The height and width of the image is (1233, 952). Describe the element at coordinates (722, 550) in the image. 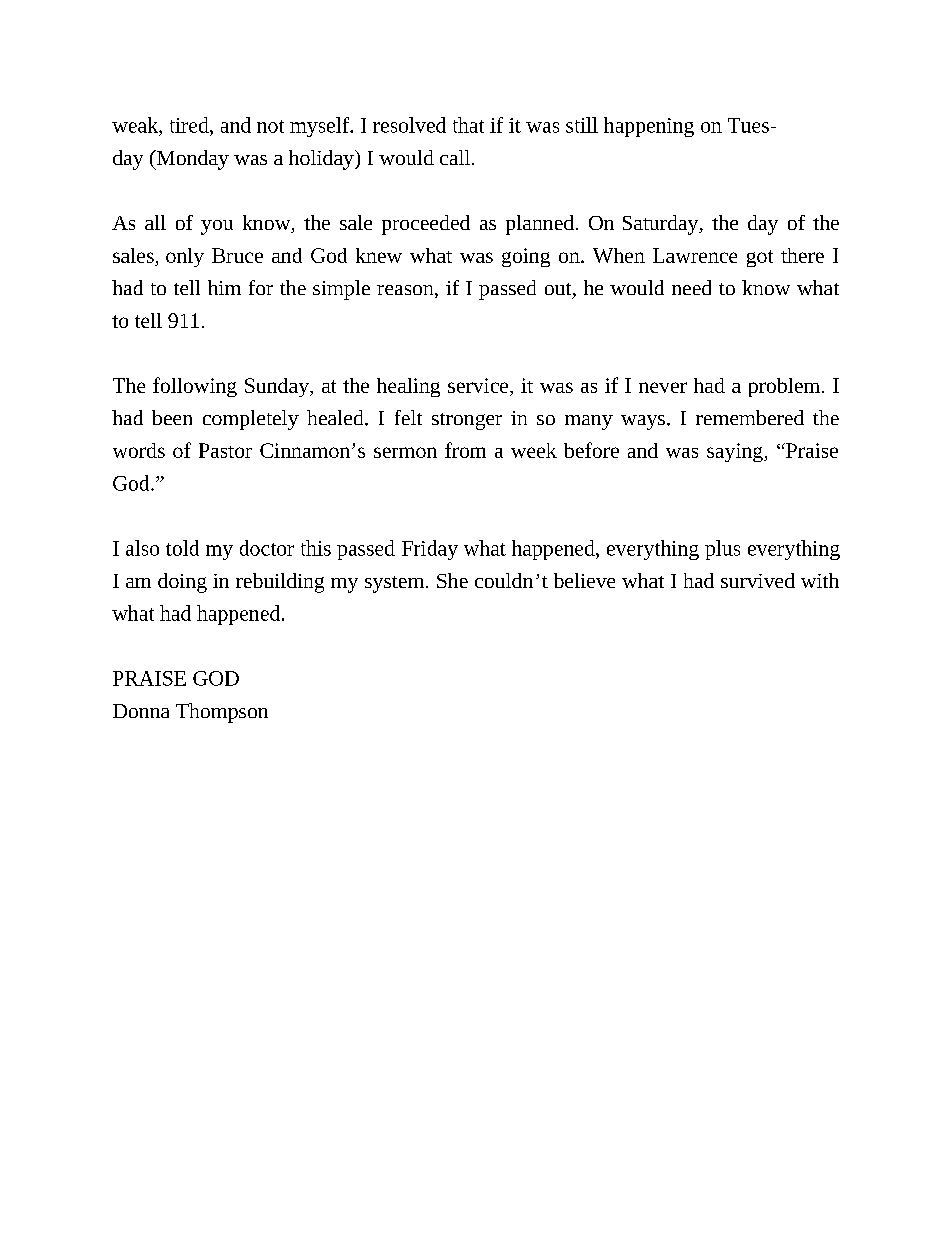

I see `plus` at that location.
